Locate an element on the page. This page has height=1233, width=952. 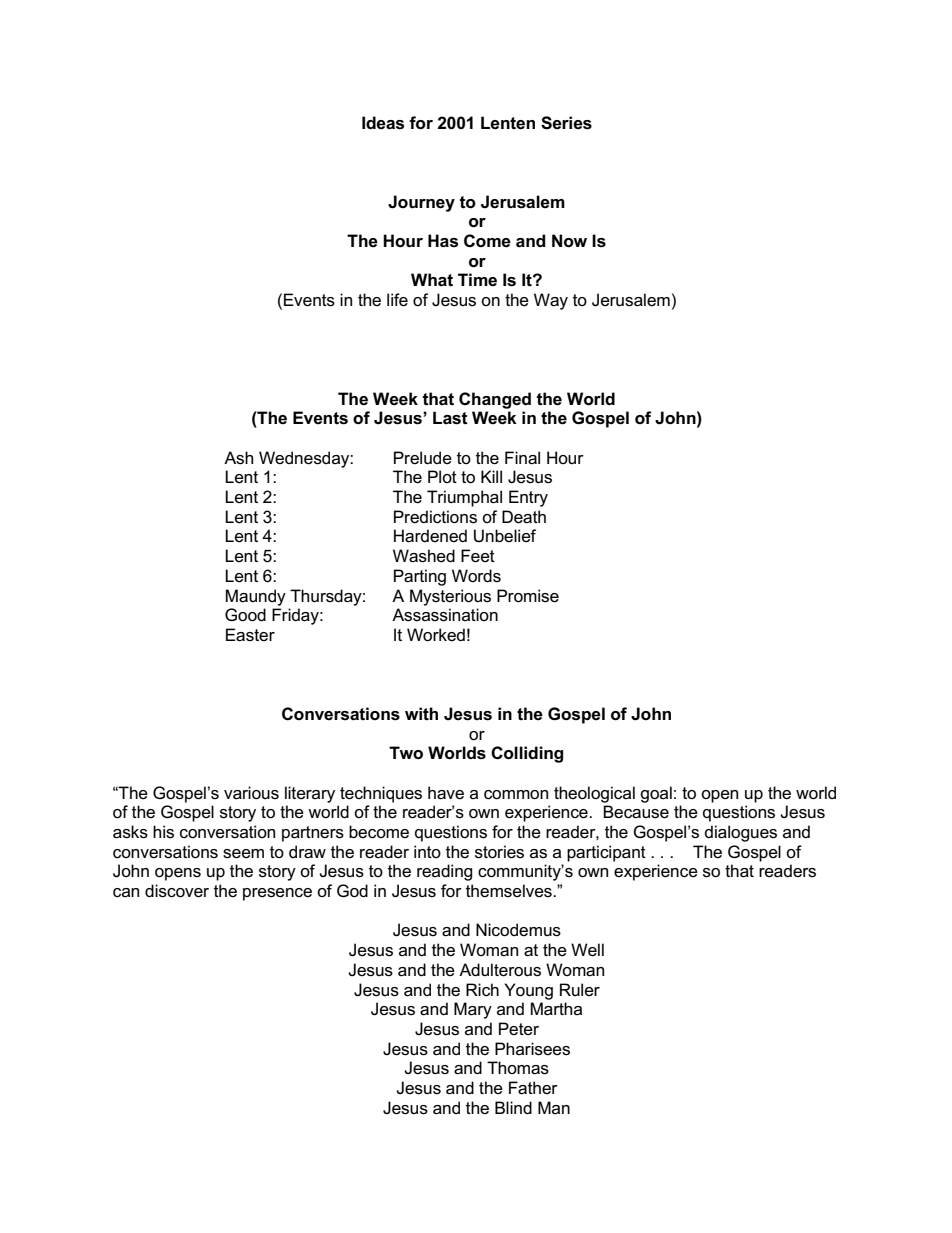
into is located at coordinates (427, 851).
